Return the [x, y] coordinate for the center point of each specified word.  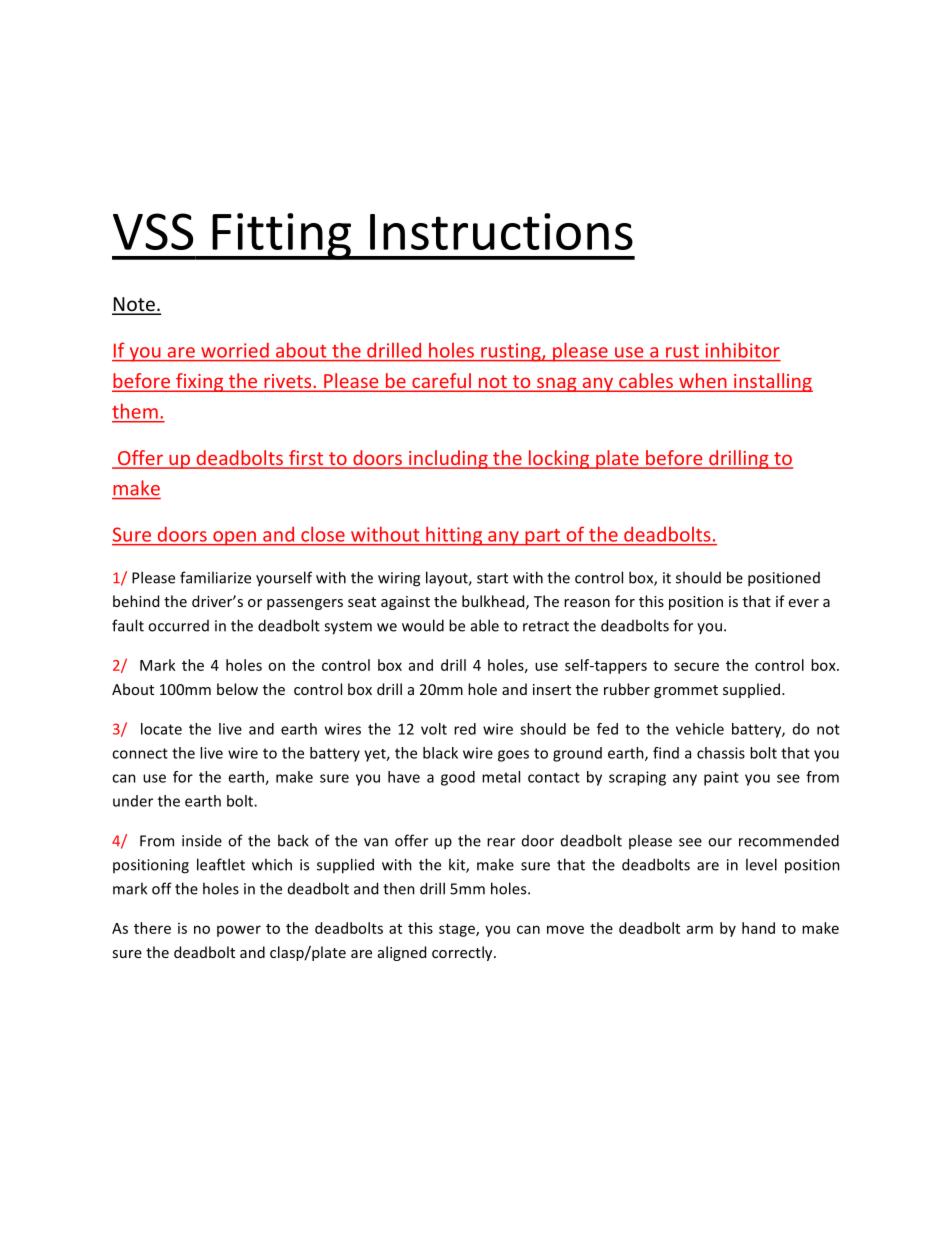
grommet [686, 691]
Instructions [501, 231]
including [448, 459]
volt [434, 729]
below [237, 689]
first [306, 459]
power [239, 931]
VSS [153, 231]
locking [559, 459]
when [703, 382]
